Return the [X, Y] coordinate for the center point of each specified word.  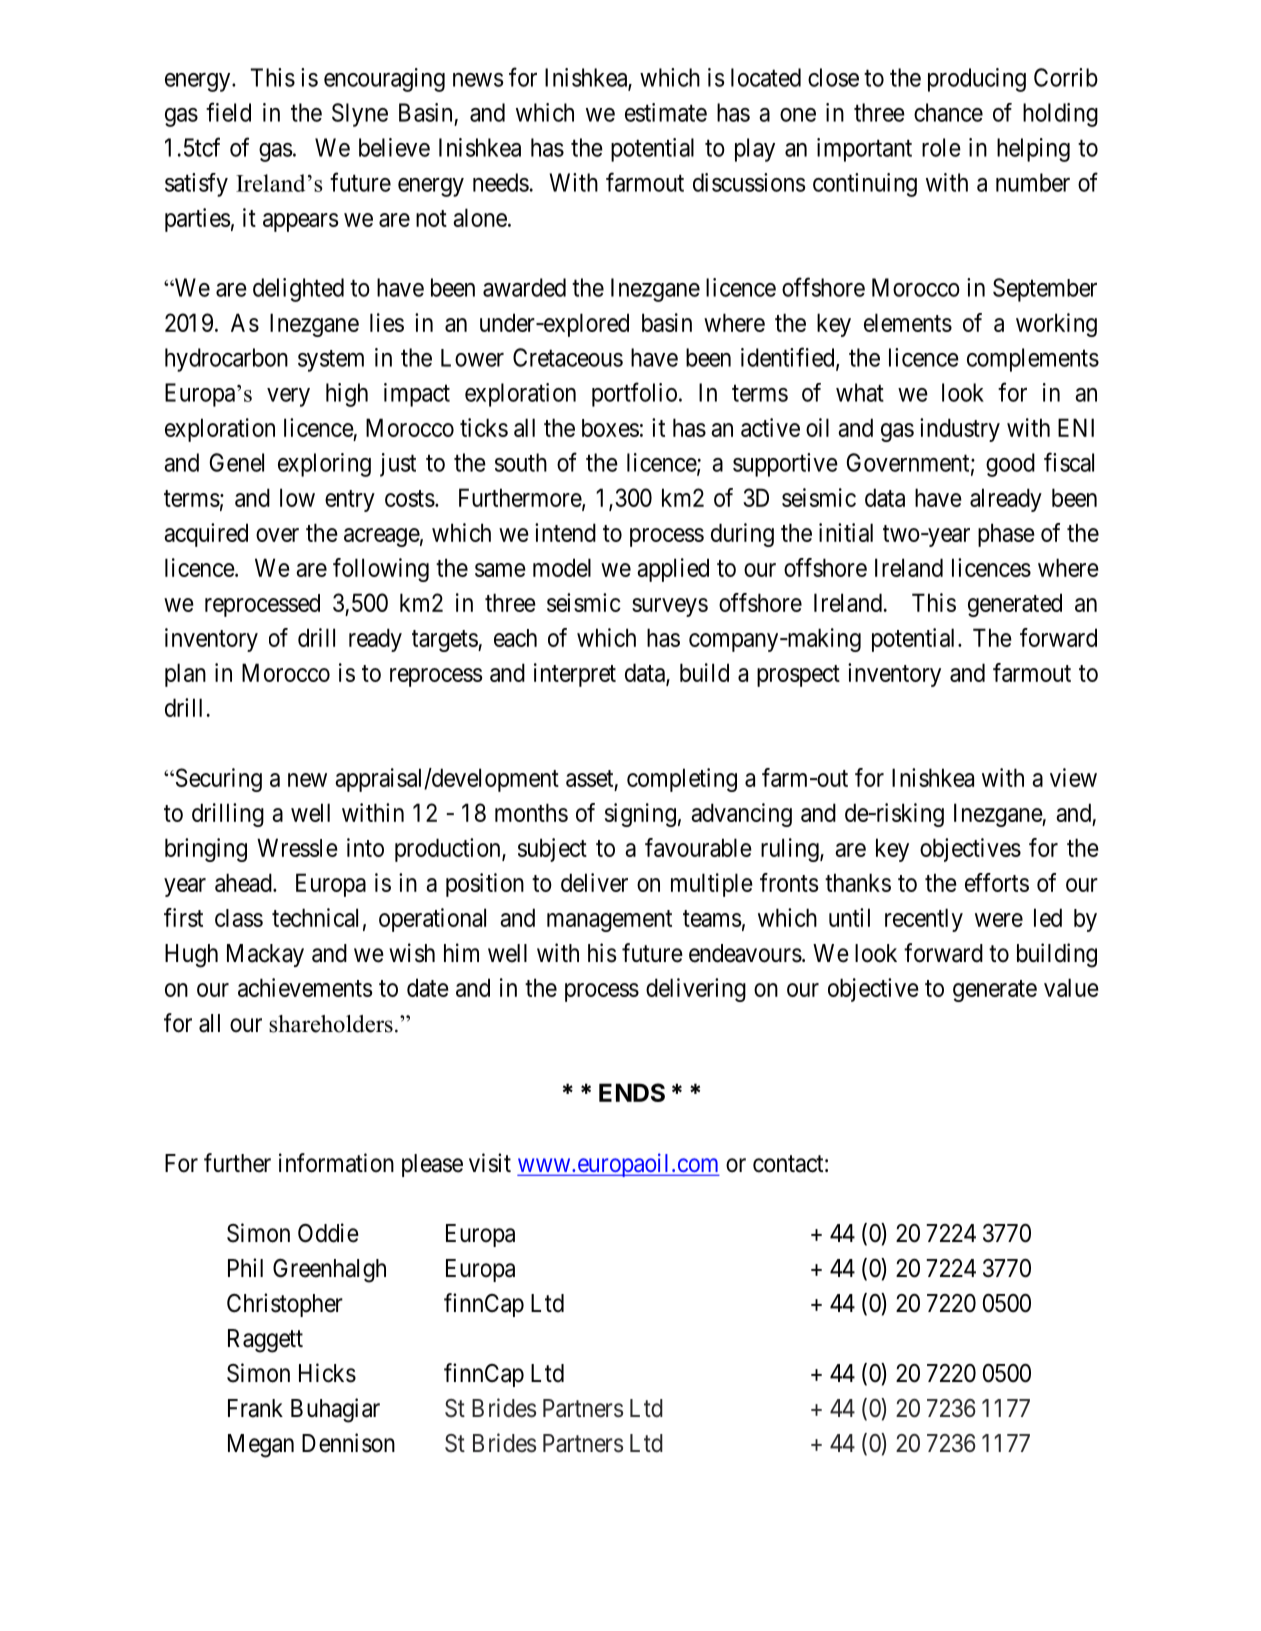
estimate [666, 112]
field [228, 112]
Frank [255, 1408]
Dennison [348, 1443]
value [1071, 987]
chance [948, 112]
